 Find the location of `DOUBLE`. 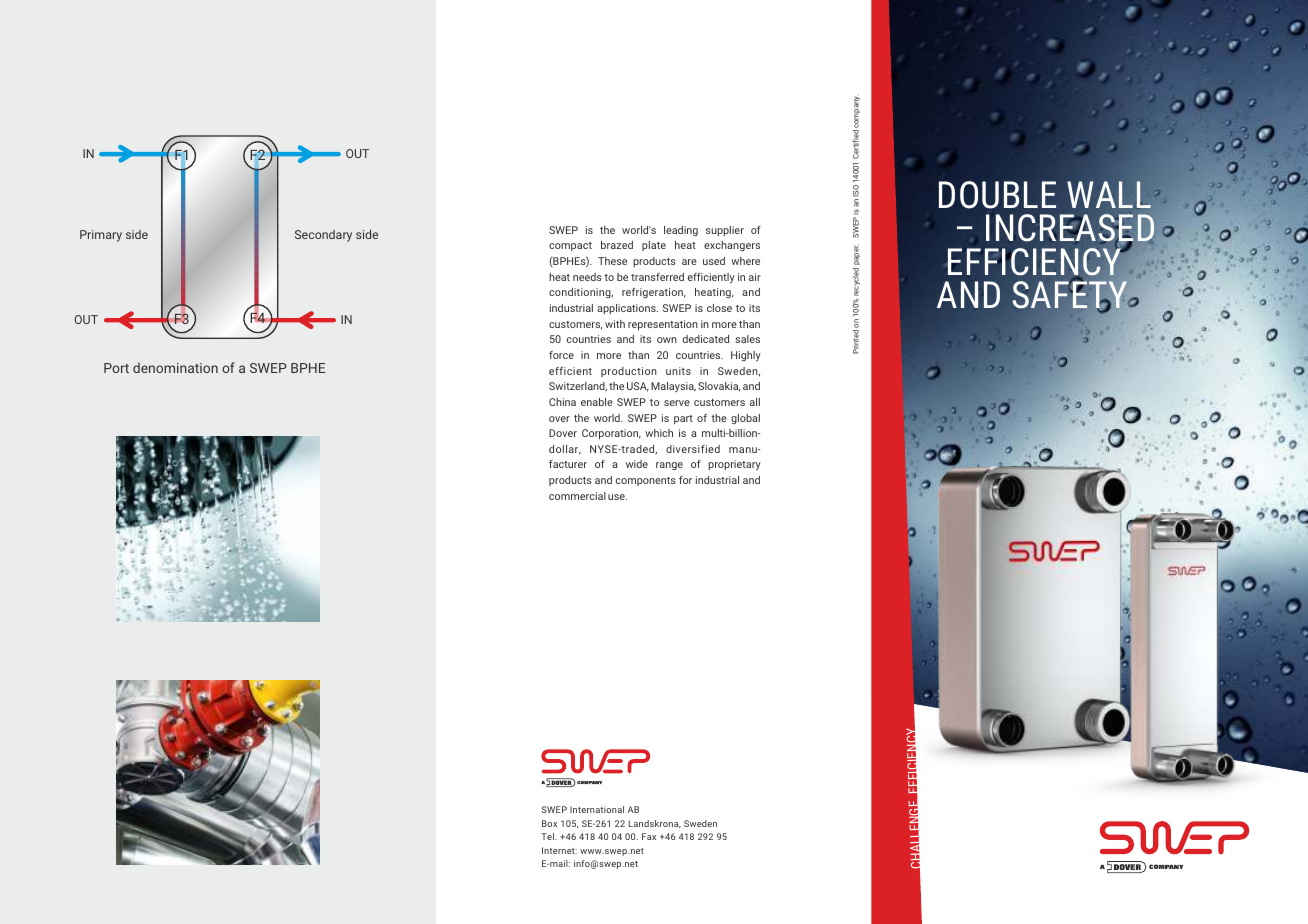

DOUBLE is located at coordinates (997, 195).
